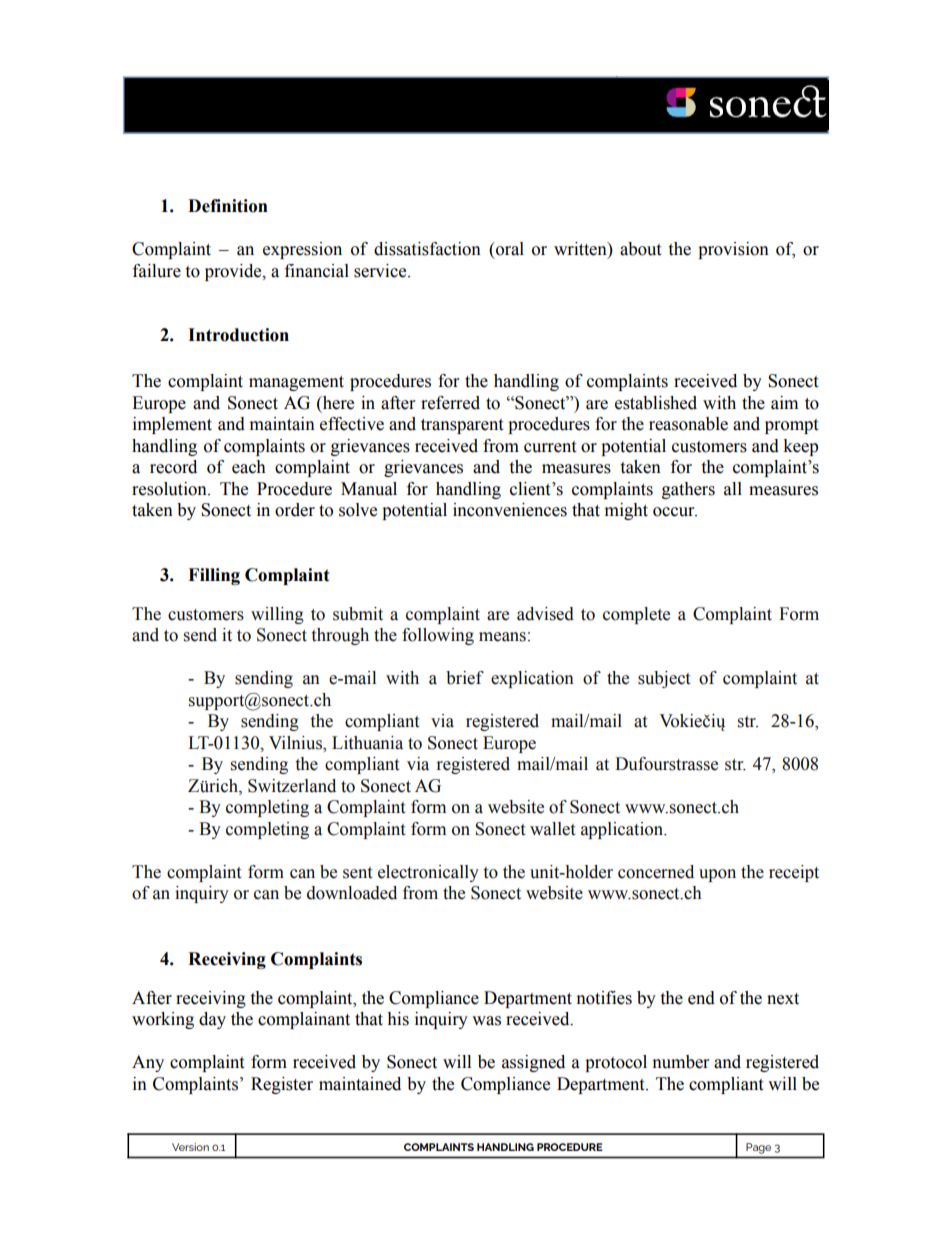 This page has width=952, height=1233. What do you see at coordinates (214, 576) in the page?
I see `Filling` at bounding box center [214, 576].
